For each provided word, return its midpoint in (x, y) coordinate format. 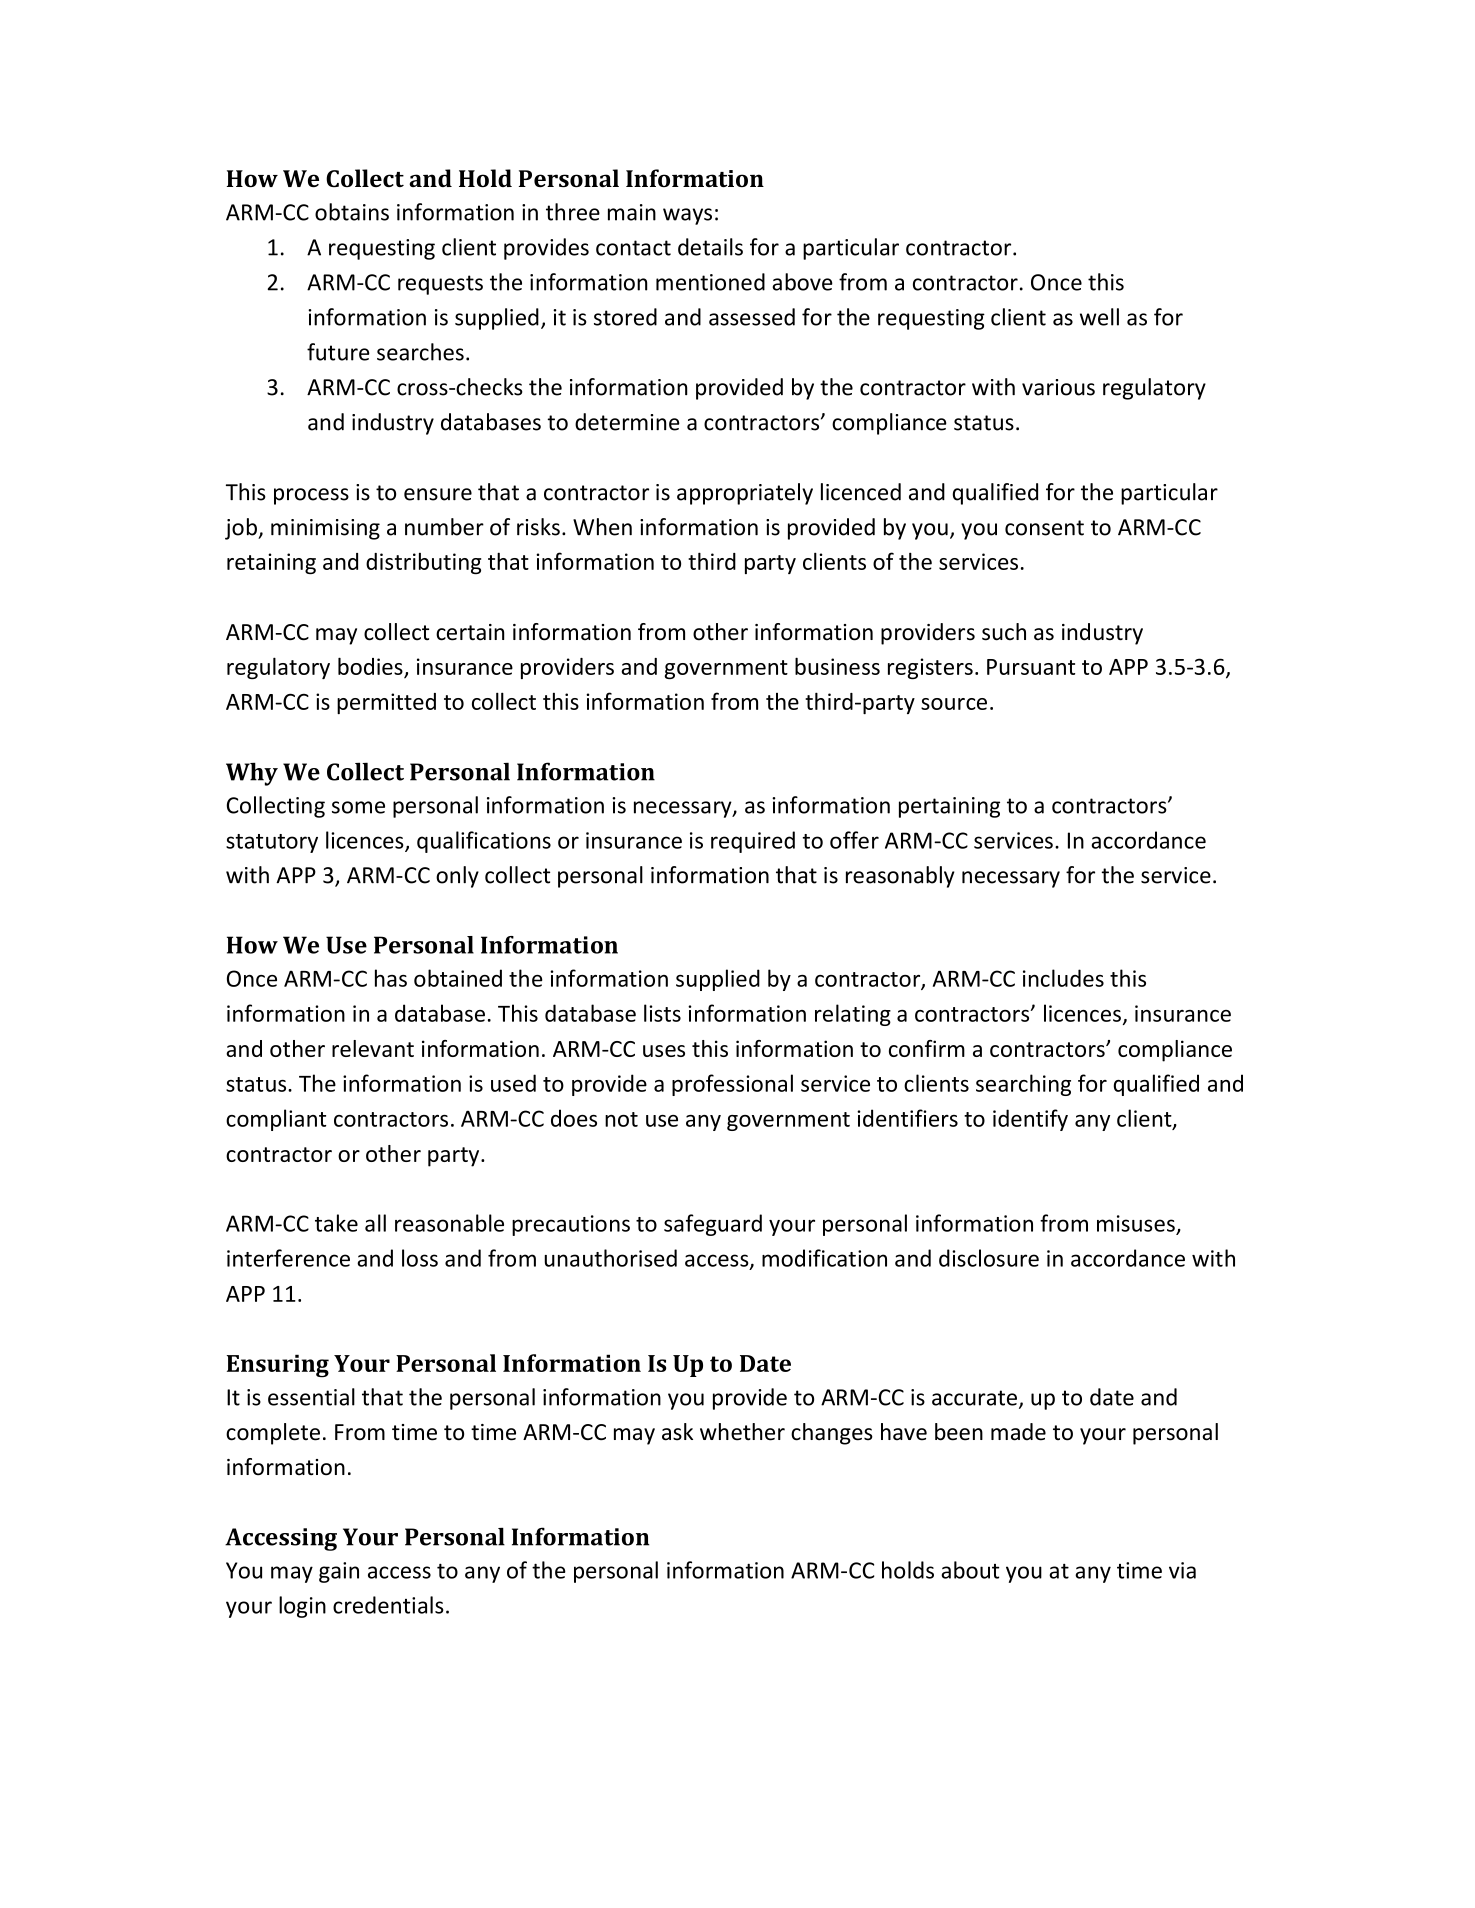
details (710, 247)
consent (1044, 528)
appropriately (745, 494)
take (336, 1223)
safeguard (713, 1225)
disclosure (989, 1258)
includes (1063, 978)
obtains (352, 212)
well (1099, 317)
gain (339, 1572)
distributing (423, 563)
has (391, 978)
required (753, 842)
